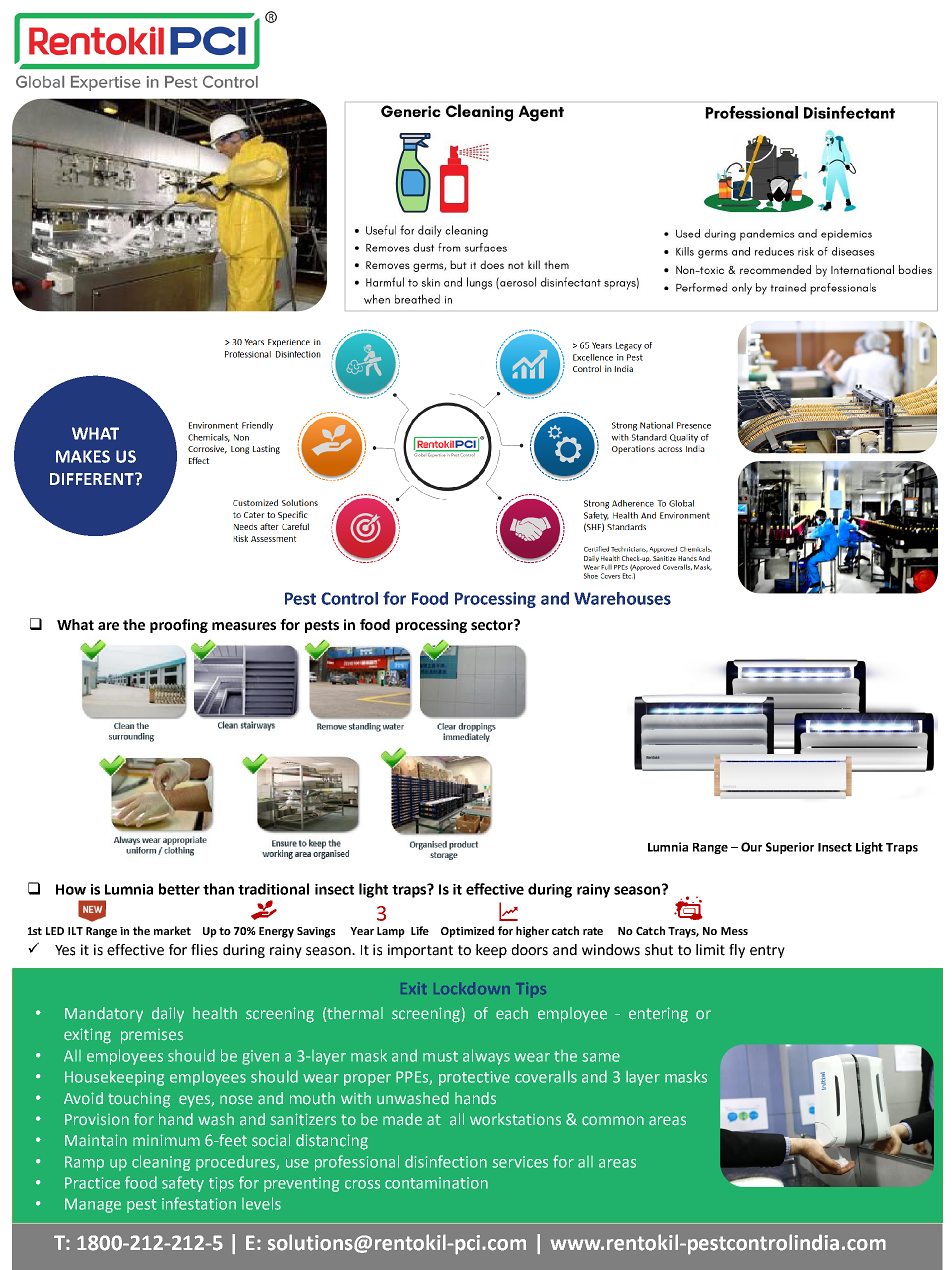 The width and height of the image is (952, 1270). I want to click on Warehouses, so click(622, 598).
